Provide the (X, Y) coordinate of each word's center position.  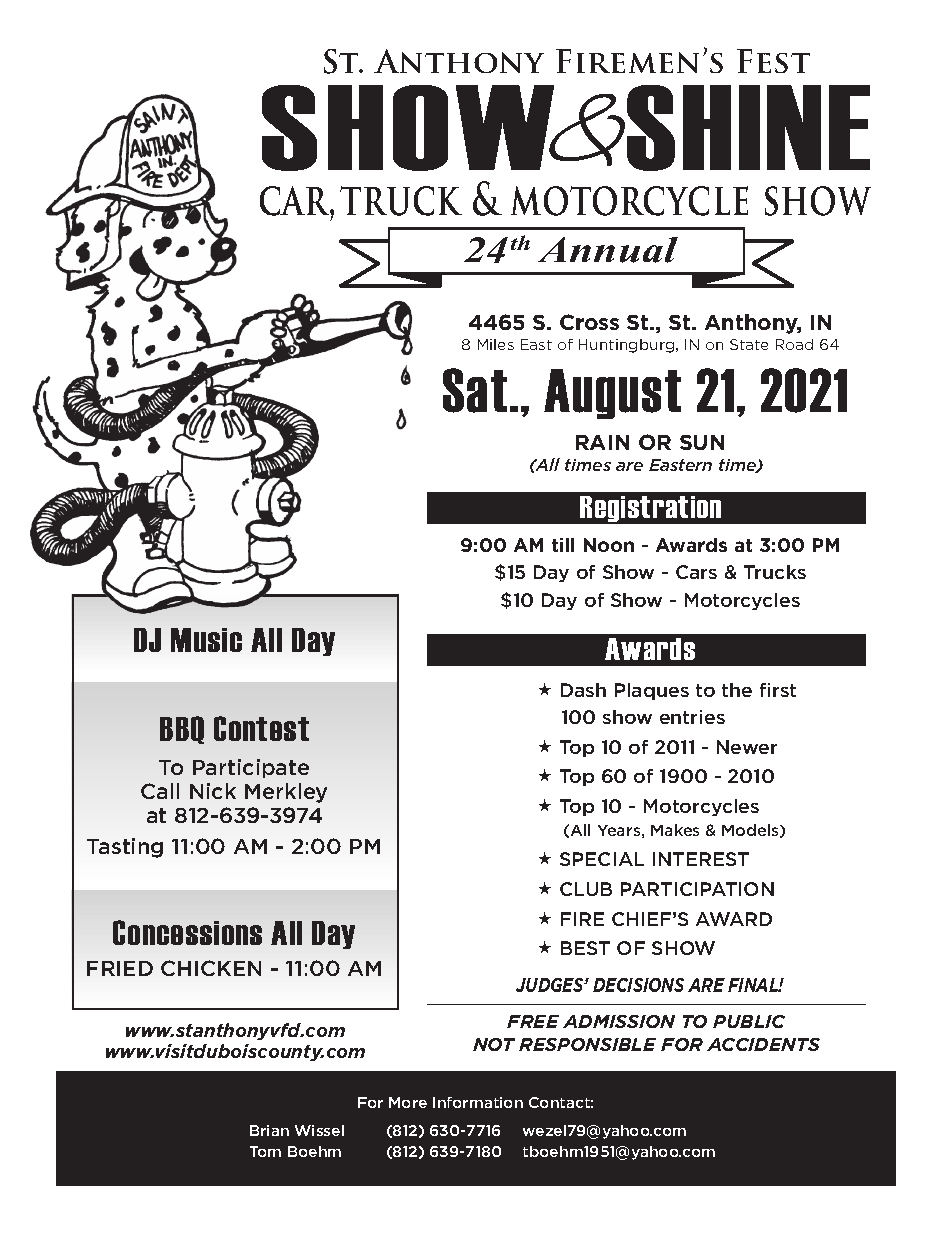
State (749, 344)
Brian (269, 1130)
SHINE (748, 128)
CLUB (586, 889)
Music (206, 640)
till (563, 545)
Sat (475, 390)
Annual (608, 250)
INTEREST (701, 859)
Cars (696, 572)
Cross (589, 322)
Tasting (125, 848)
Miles (496, 344)
